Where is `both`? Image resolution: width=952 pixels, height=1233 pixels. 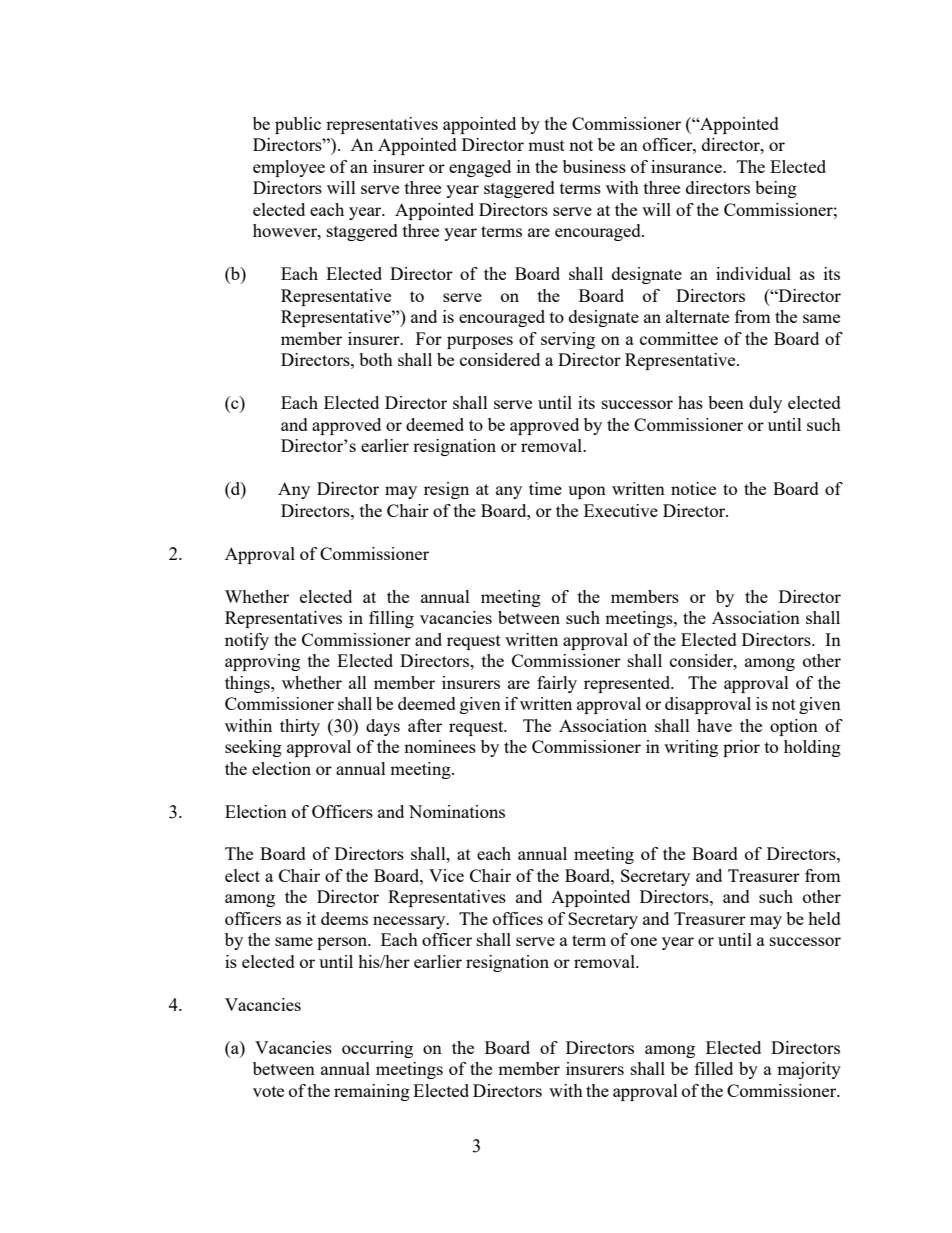 both is located at coordinates (376, 359).
